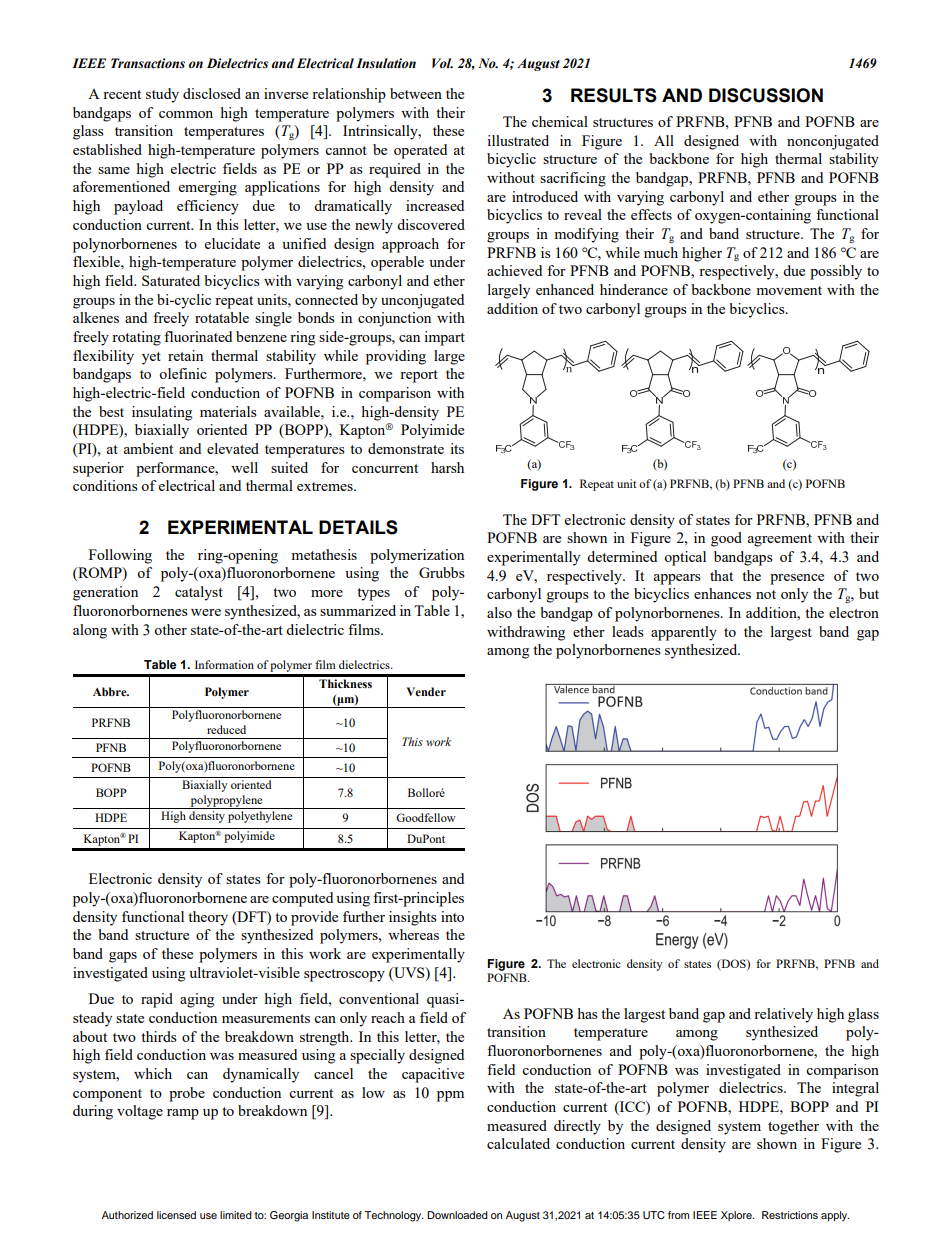  What do you see at coordinates (452, 916) in the document?
I see `into` at bounding box center [452, 916].
